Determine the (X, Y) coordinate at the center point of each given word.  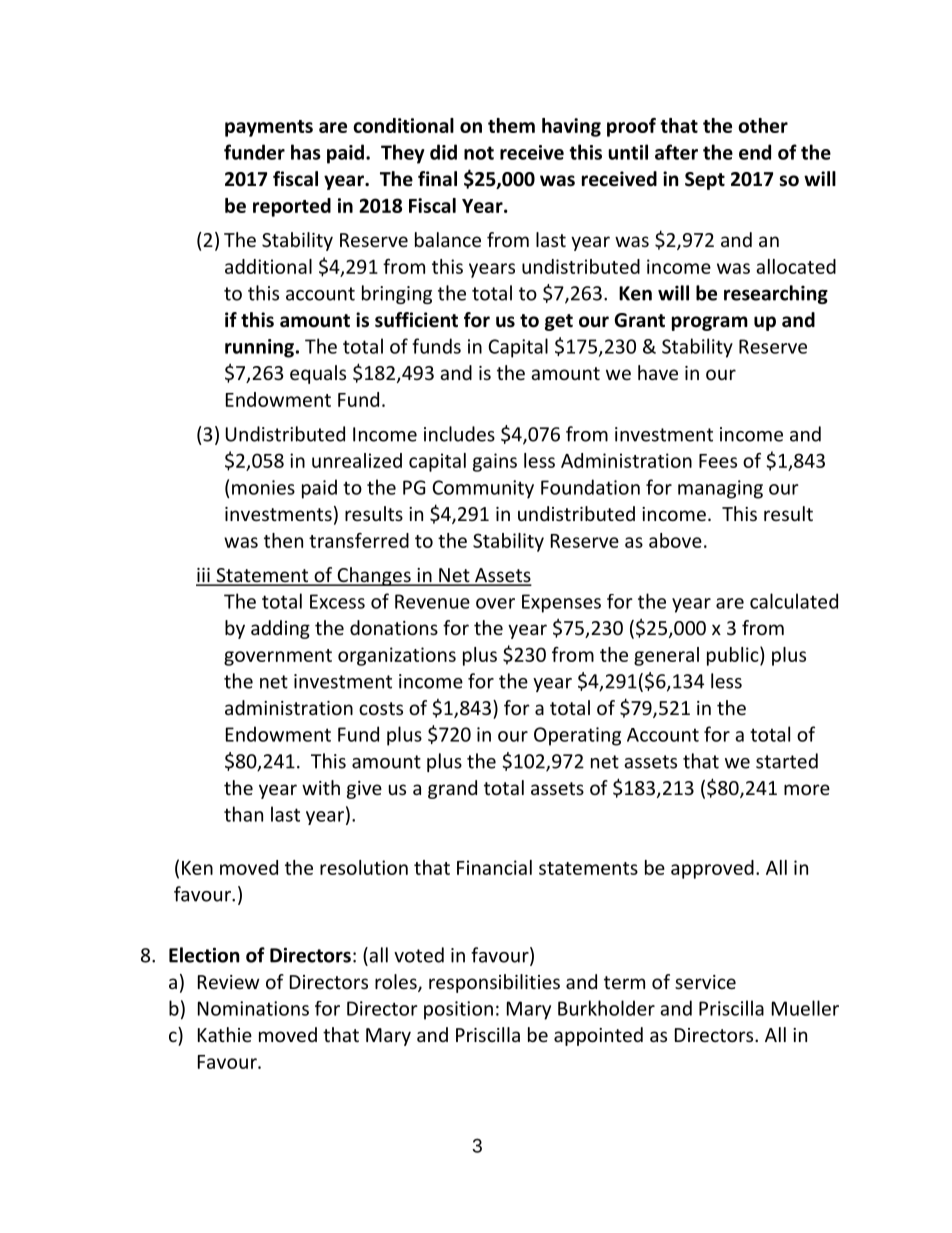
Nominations (253, 1008)
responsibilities (494, 983)
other (763, 125)
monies (263, 487)
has (306, 152)
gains (495, 462)
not (479, 153)
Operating (577, 736)
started (787, 761)
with (321, 787)
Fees (718, 461)
